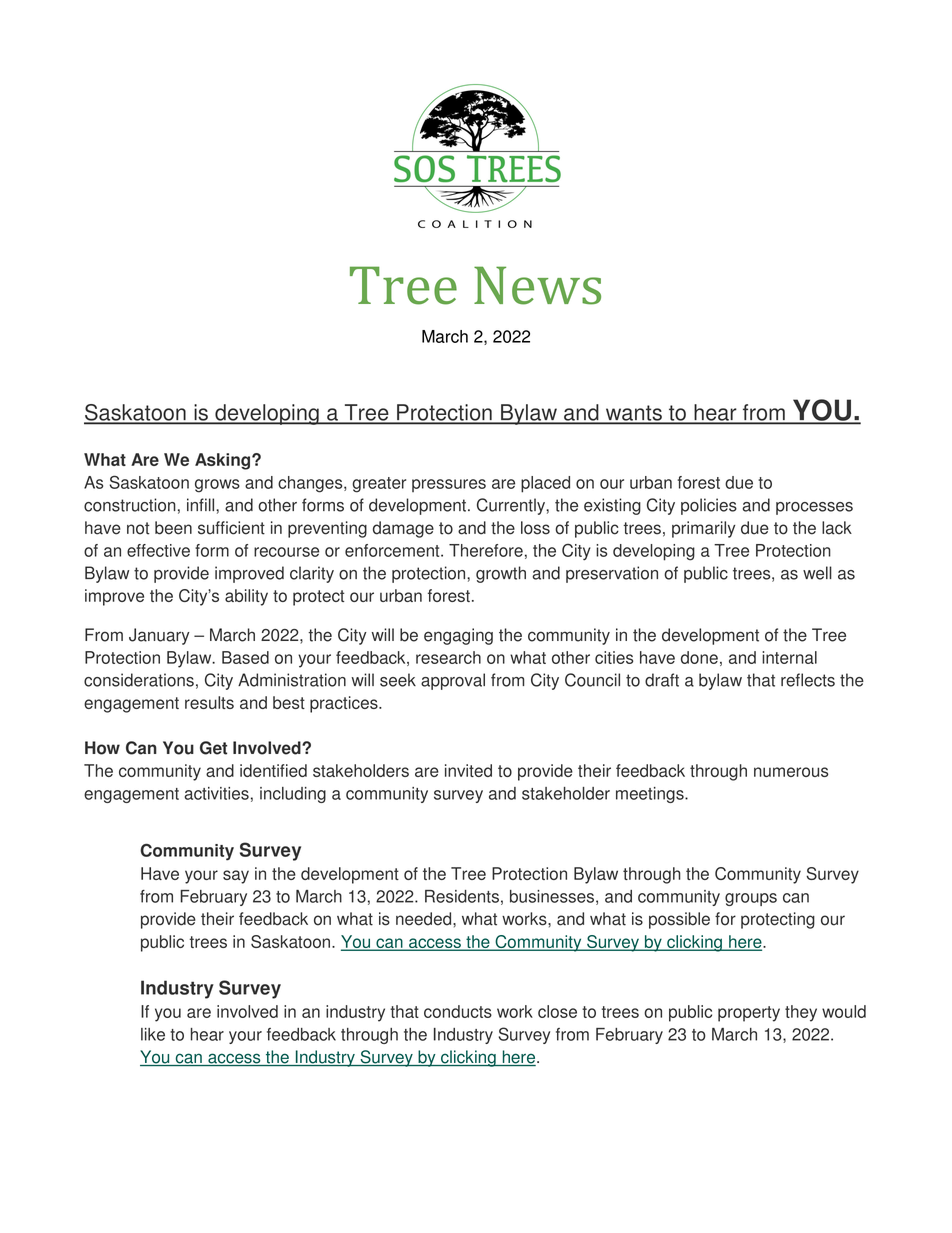 Image resolution: width=952 pixels, height=1233 pixels. Describe the element at coordinates (458, 1011) in the screenshot. I see `conducts` at that location.
